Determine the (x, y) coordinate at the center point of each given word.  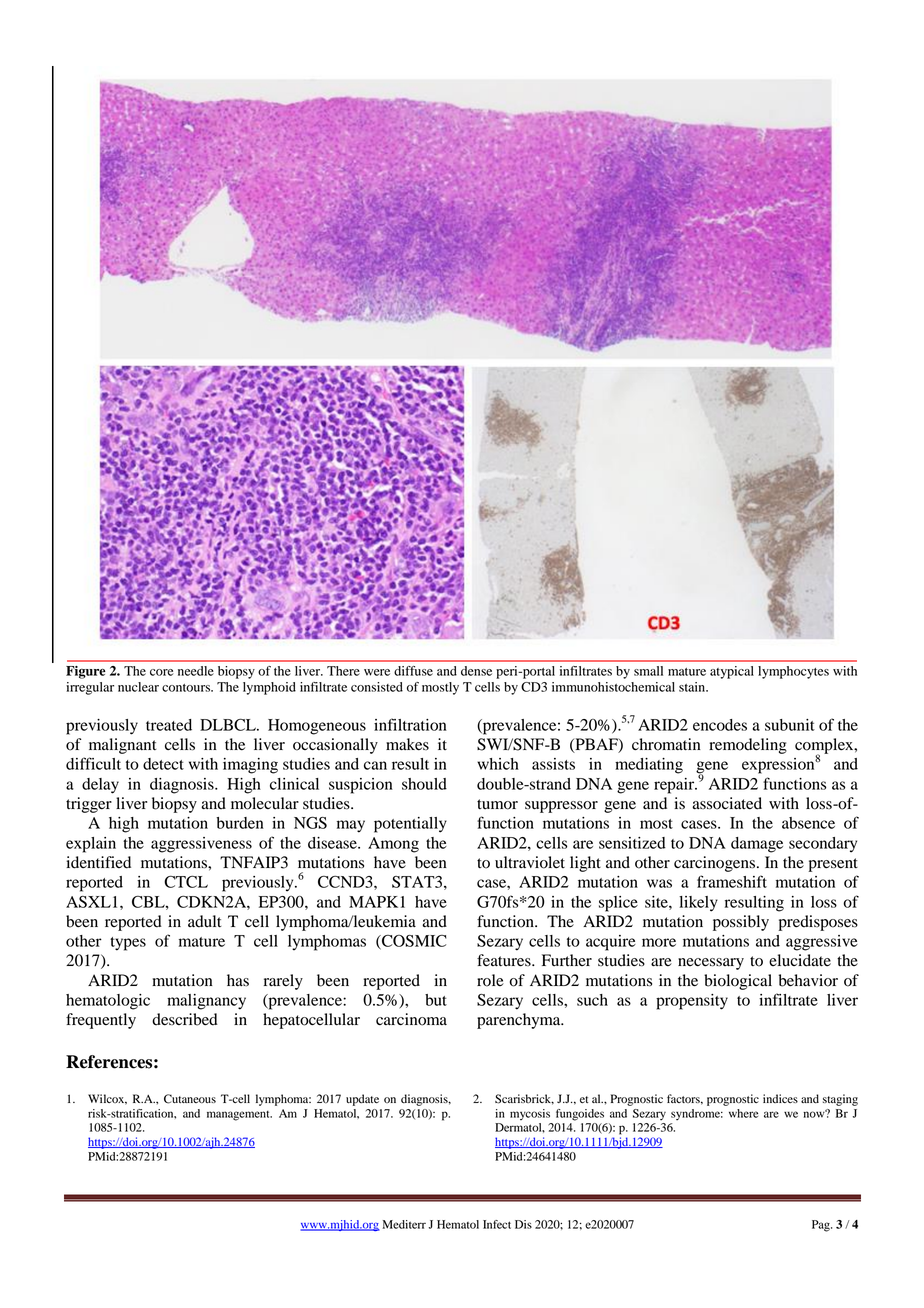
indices (780, 1098)
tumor (497, 804)
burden (240, 823)
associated (727, 803)
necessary (711, 964)
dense (476, 671)
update (362, 1100)
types (128, 944)
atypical (732, 672)
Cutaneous (190, 1099)
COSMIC (413, 942)
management (239, 1116)
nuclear (138, 687)
